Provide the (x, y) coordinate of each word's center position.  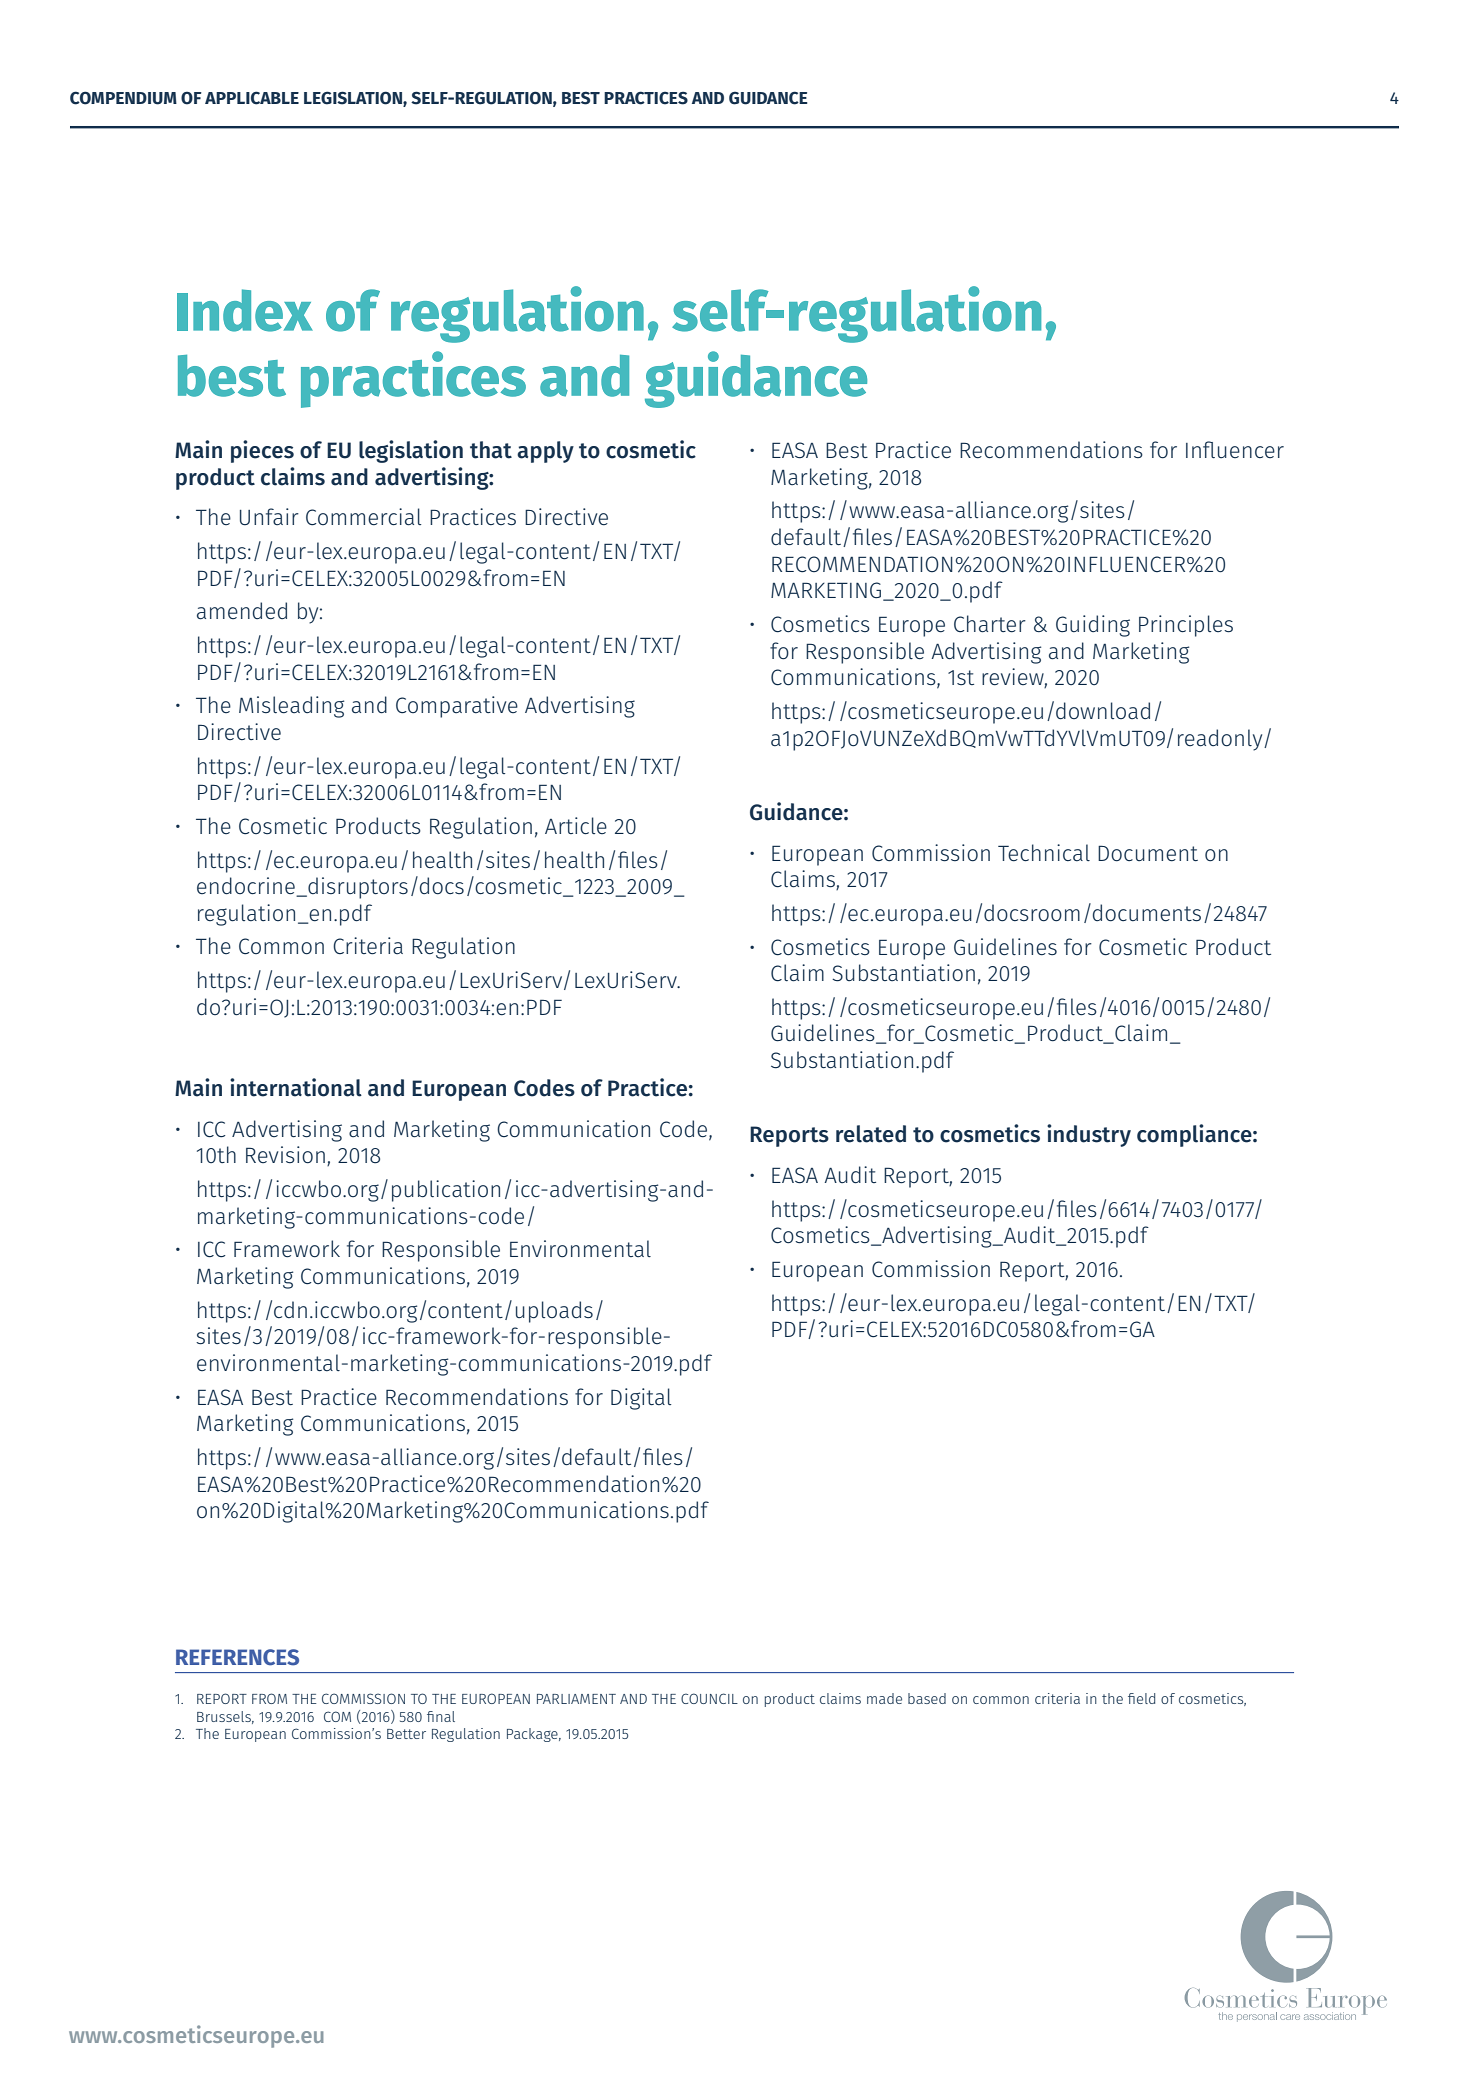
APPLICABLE (252, 98)
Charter (990, 624)
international (296, 1087)
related (871, 1134)
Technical (1044, 853)
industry (1089, 1135)
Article (576, 825)
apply (545, 452)
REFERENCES (237, 1657)
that (491, 450)
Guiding (1093, 626)
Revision (285, 1155)
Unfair (269, 517)
